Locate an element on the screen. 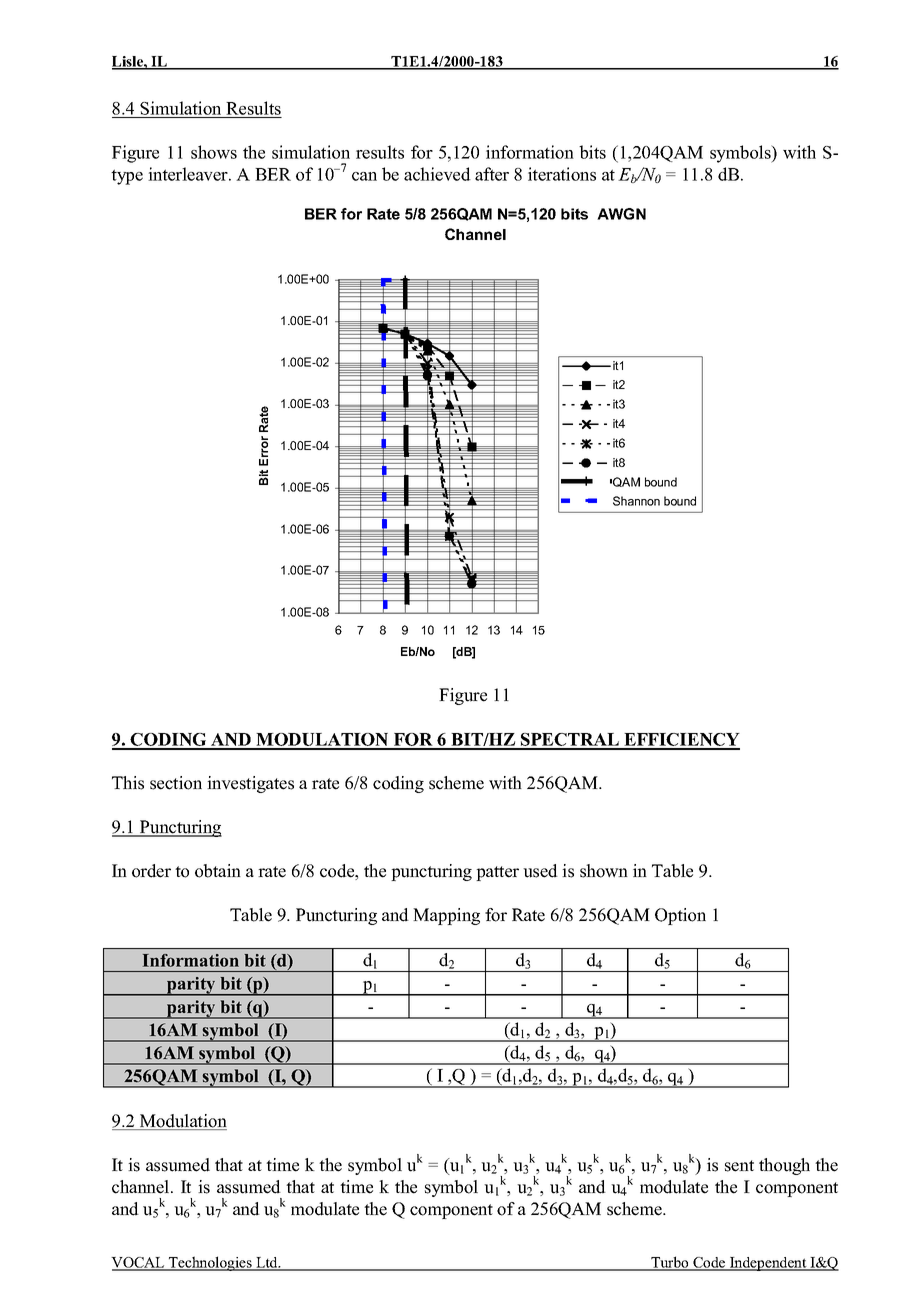 This screenshot has height=1308, width=924. Independent is located at coordinates (768, 1264).
